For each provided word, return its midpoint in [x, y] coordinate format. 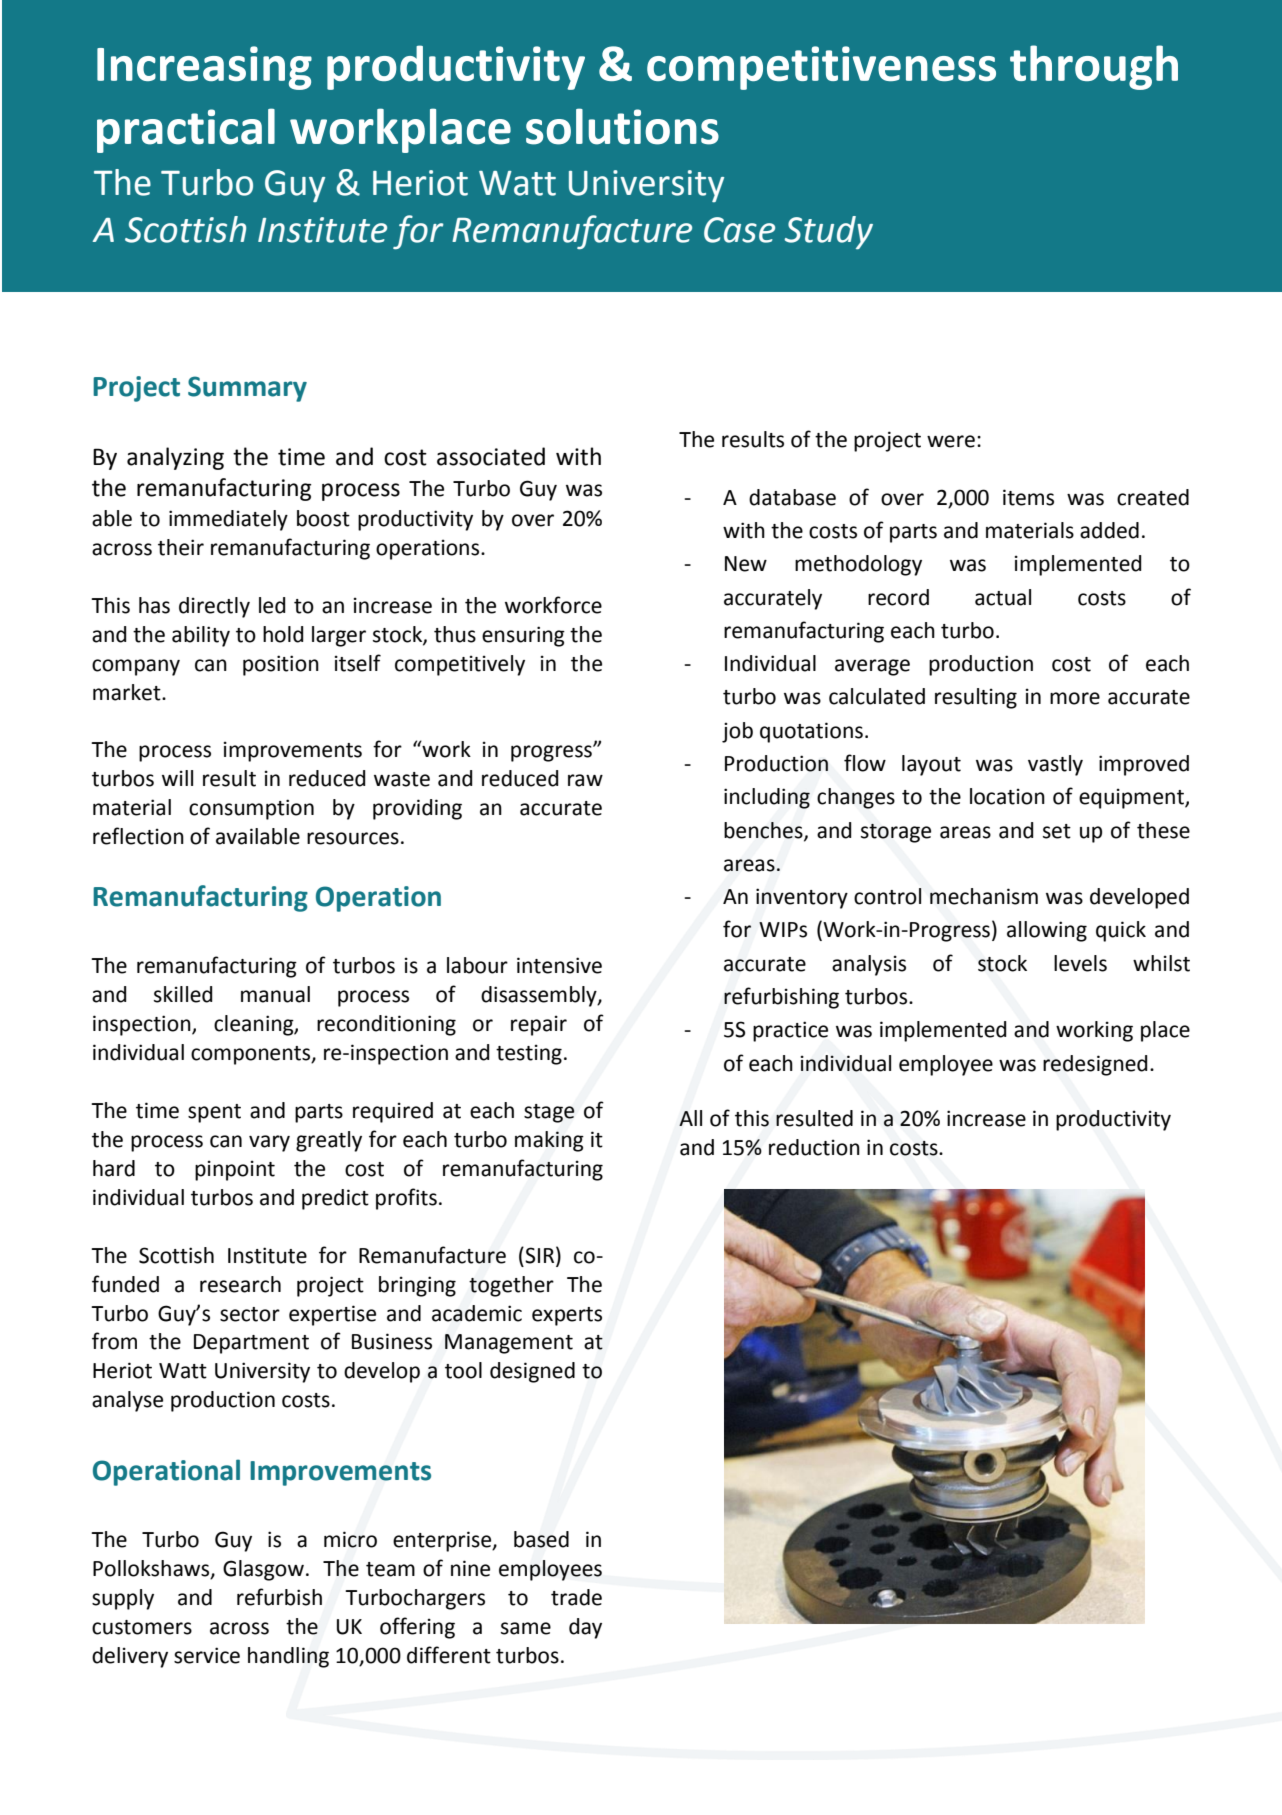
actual [1003, 597]
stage [549, 1113]
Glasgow [263, 1570]
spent [214, 1113]
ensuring [523, 636]
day [585, 1628]
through [1094, 67]
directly [214, 607]
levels [1080, 963]
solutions [622, 126]
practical [186, 130]
